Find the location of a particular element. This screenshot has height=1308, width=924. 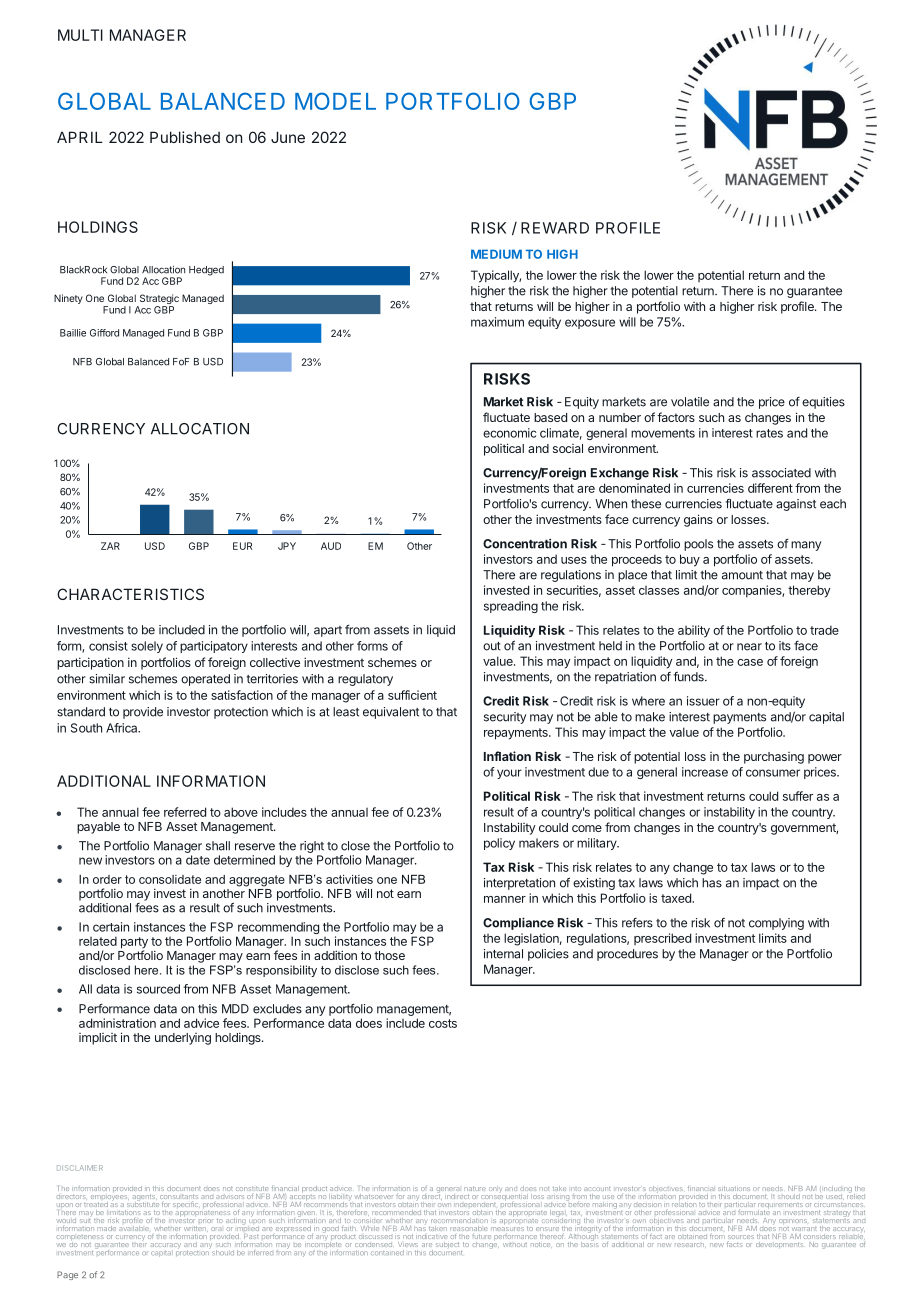

measures is located at coordinates (507, 1230).
